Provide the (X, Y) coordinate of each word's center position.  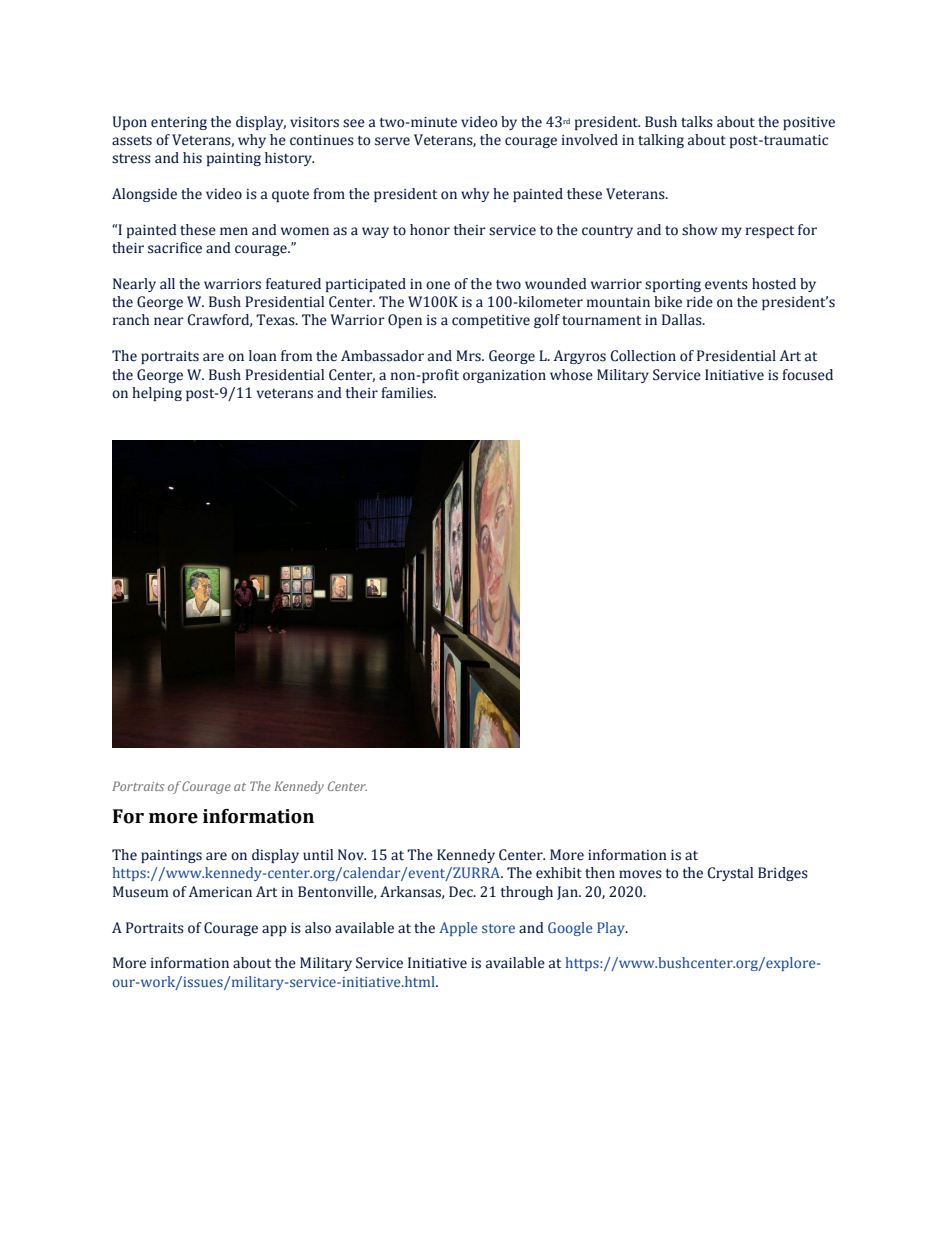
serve (392, 141)
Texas (276, 320)
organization (504, 376)
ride (700, 302)
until (318, 854)
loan (263, 356)
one (438, 285)
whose (571, 375)
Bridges (783, 874)
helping (157, 394)
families (408, 393)
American (220, 892)
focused (807, 375)
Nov (352, 855)
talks (697, 122)
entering (179, 123)
